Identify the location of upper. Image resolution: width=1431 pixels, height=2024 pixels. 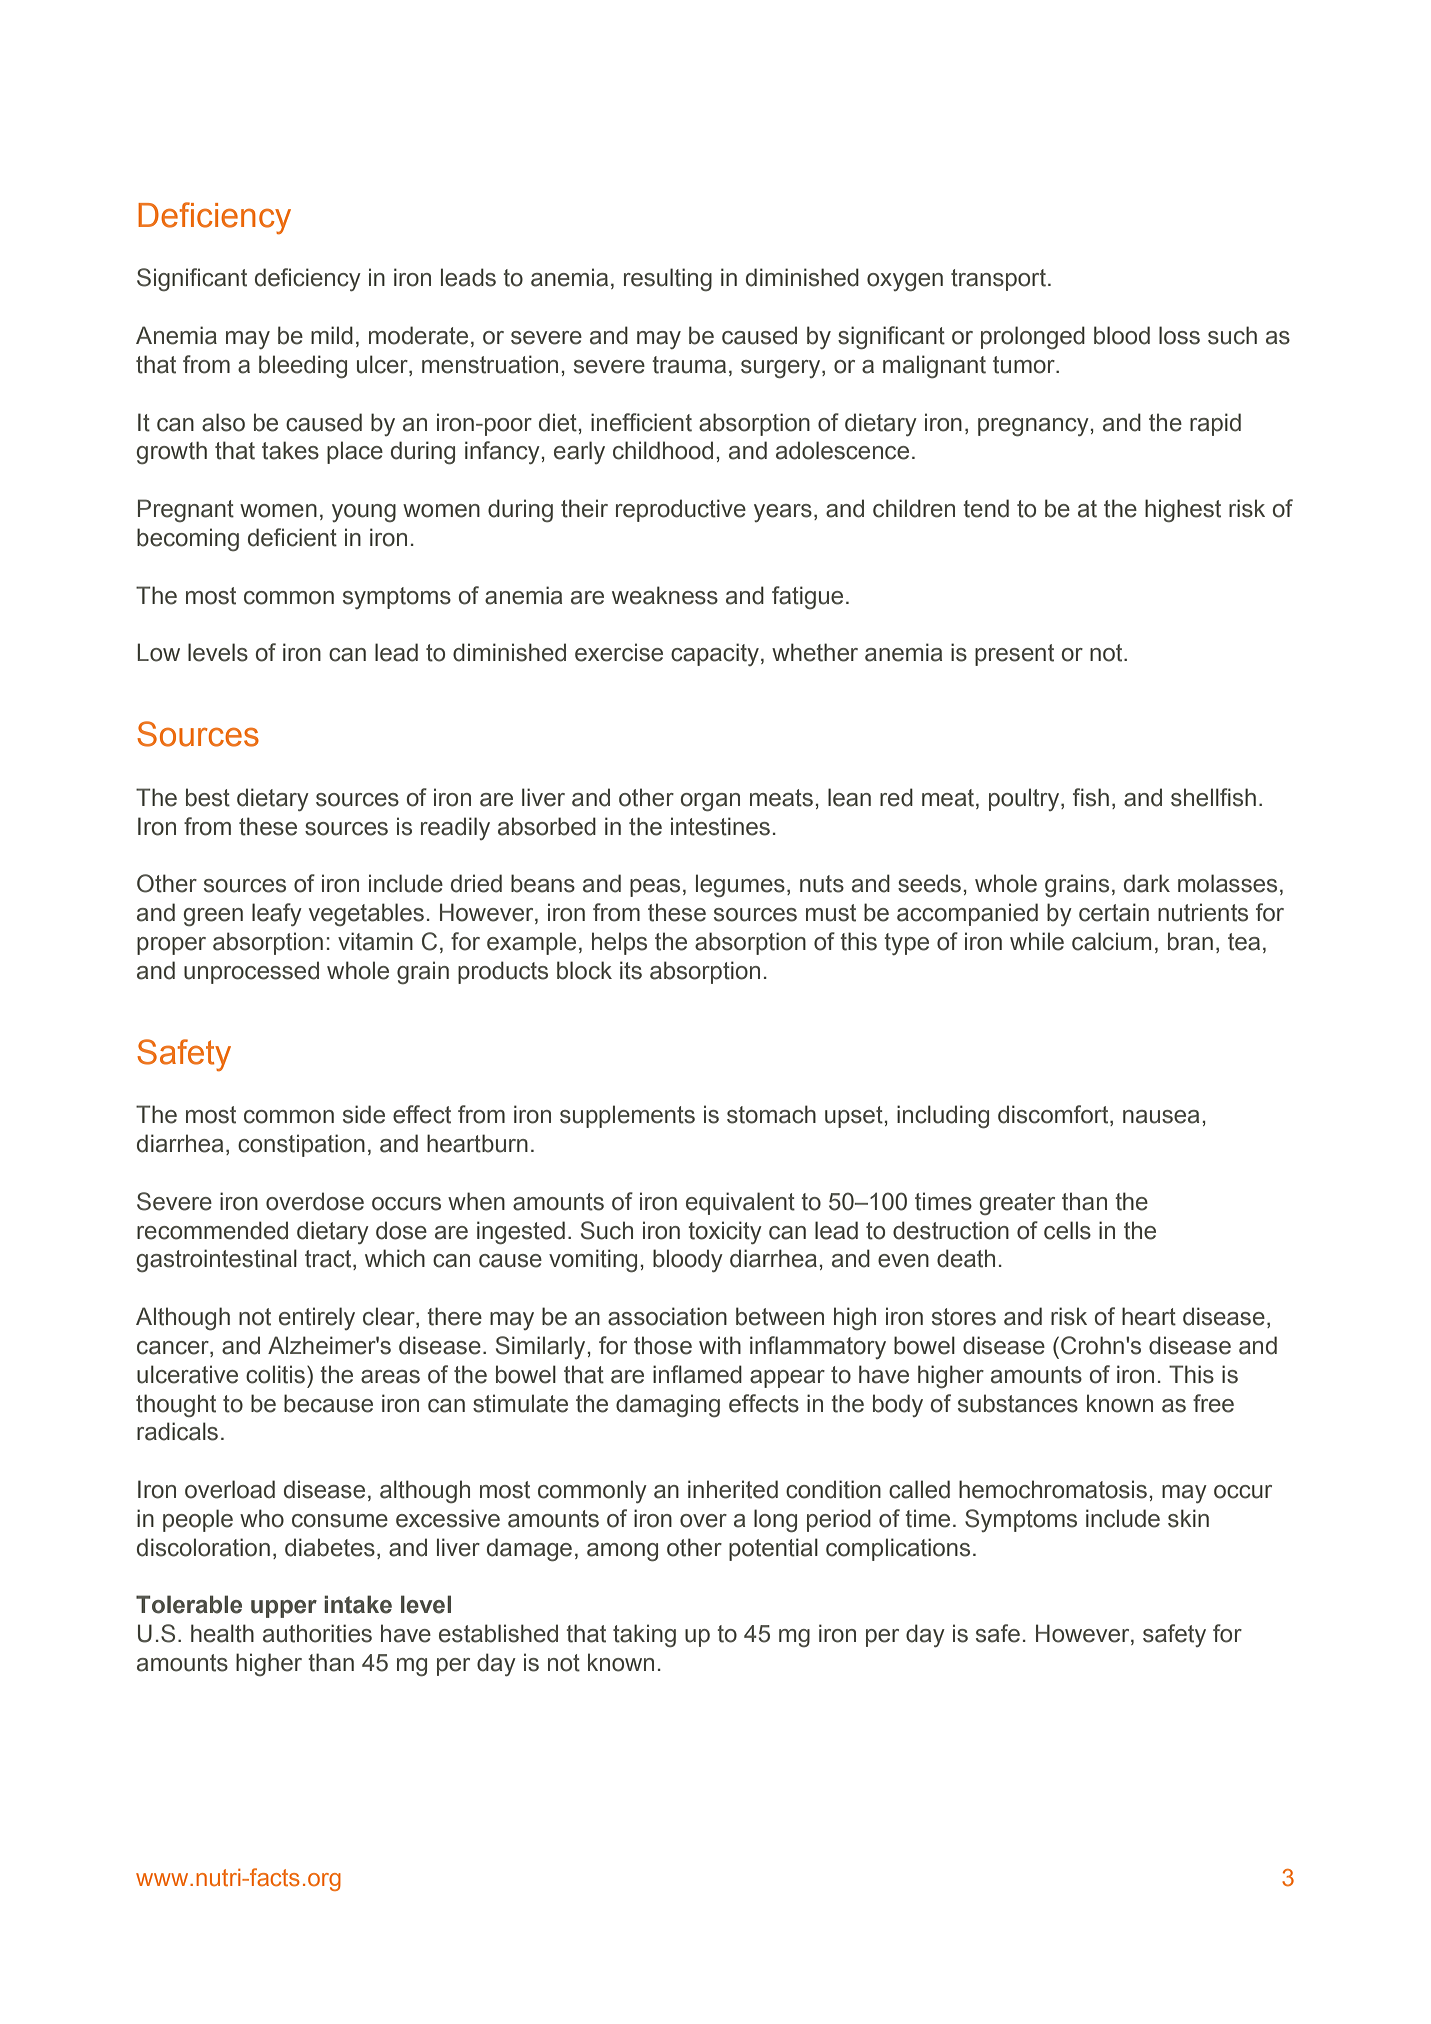
(284, 1609).
